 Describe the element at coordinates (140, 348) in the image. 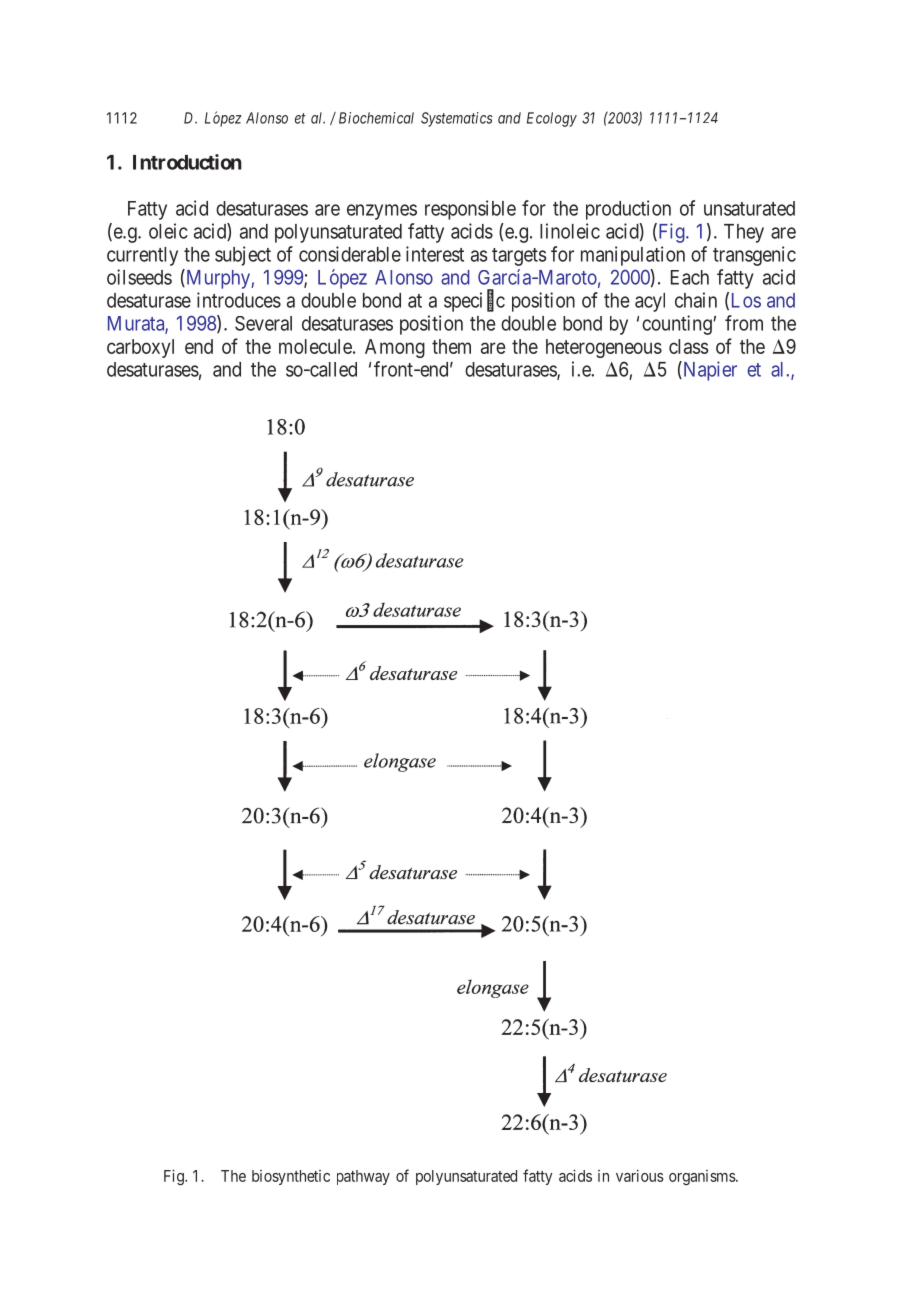

I see `carboxyl` at that location.
